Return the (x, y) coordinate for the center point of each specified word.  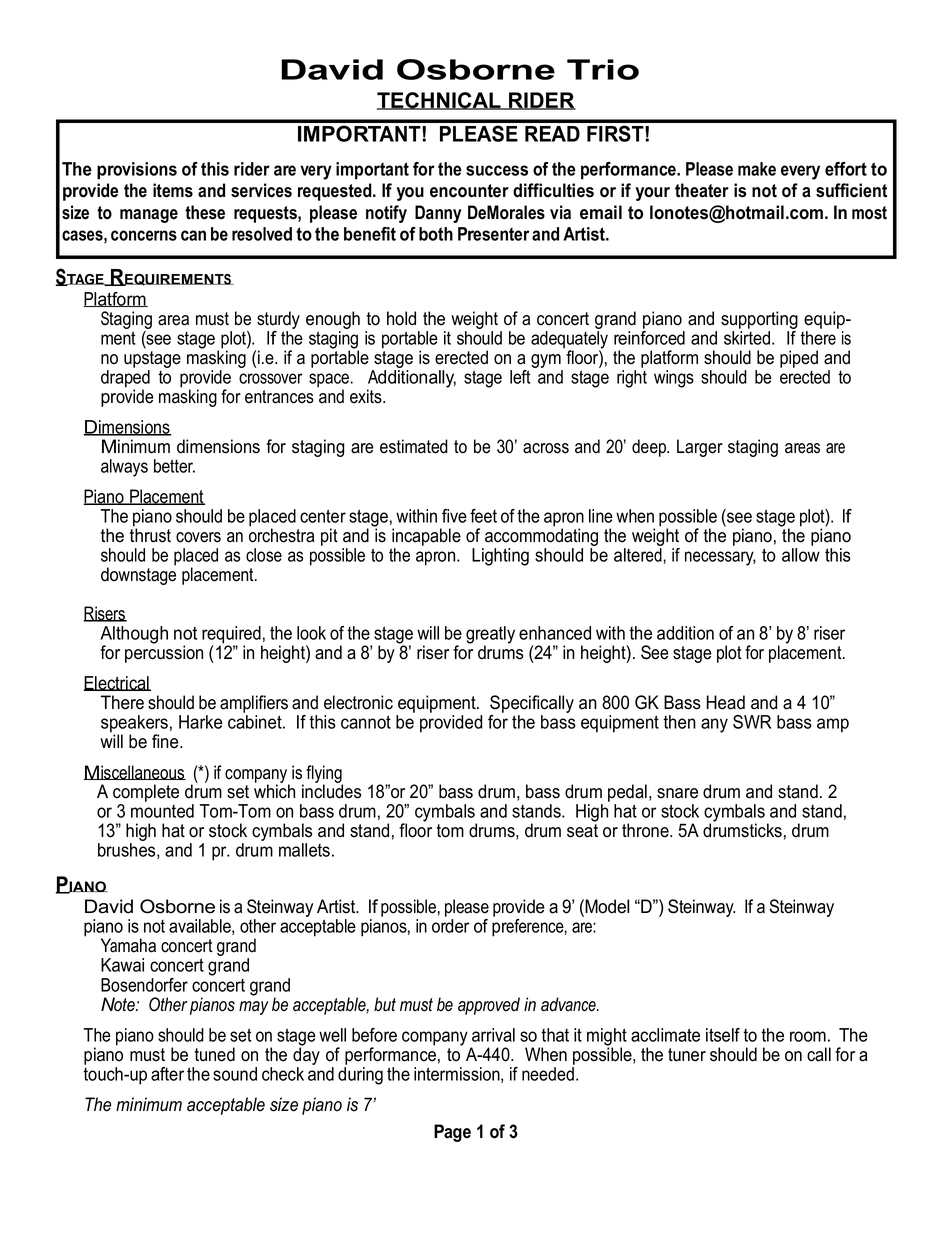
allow (801, 555)
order (451, 926)
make (757, 169)
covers (198, 537)
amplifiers (254, 704)
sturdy (278, 321)
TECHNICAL (440, 101)
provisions (137, 171)
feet (483, 516)
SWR (752, 722)
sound (235, 1074)
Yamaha (128, 945)
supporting (759, 321)
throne (646, 830)
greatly (490, 636)
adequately (569, 341)
